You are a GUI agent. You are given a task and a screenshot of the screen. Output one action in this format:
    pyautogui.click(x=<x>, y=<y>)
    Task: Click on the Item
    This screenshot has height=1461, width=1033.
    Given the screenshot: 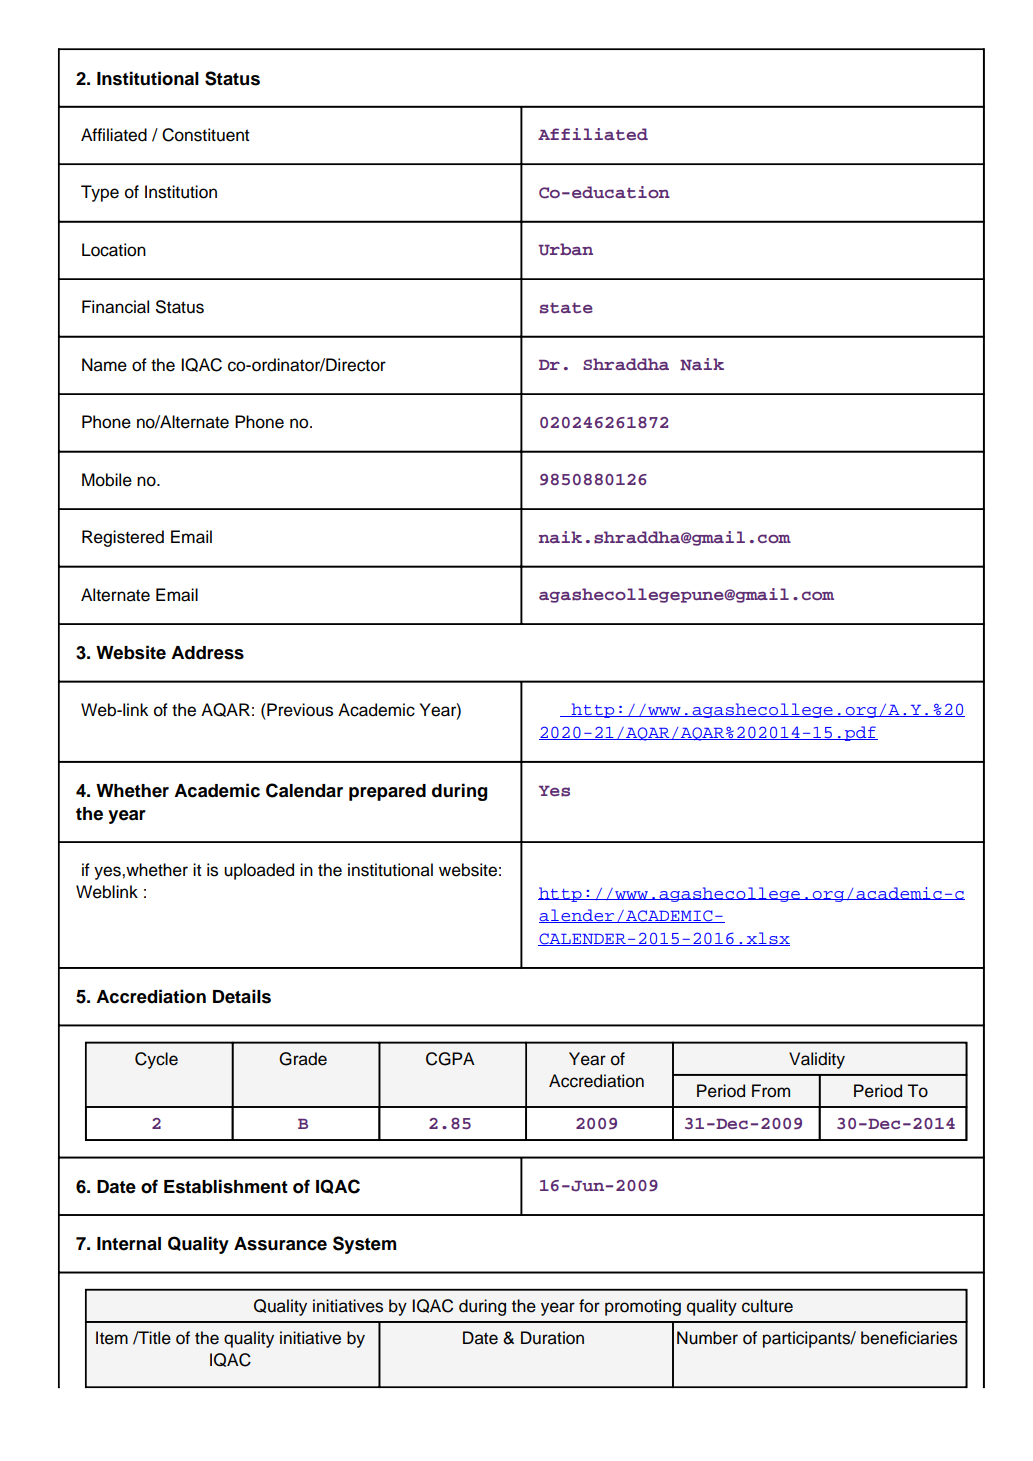 What is the action you would take?
    pyautogui.click(x=112, y=1338)
